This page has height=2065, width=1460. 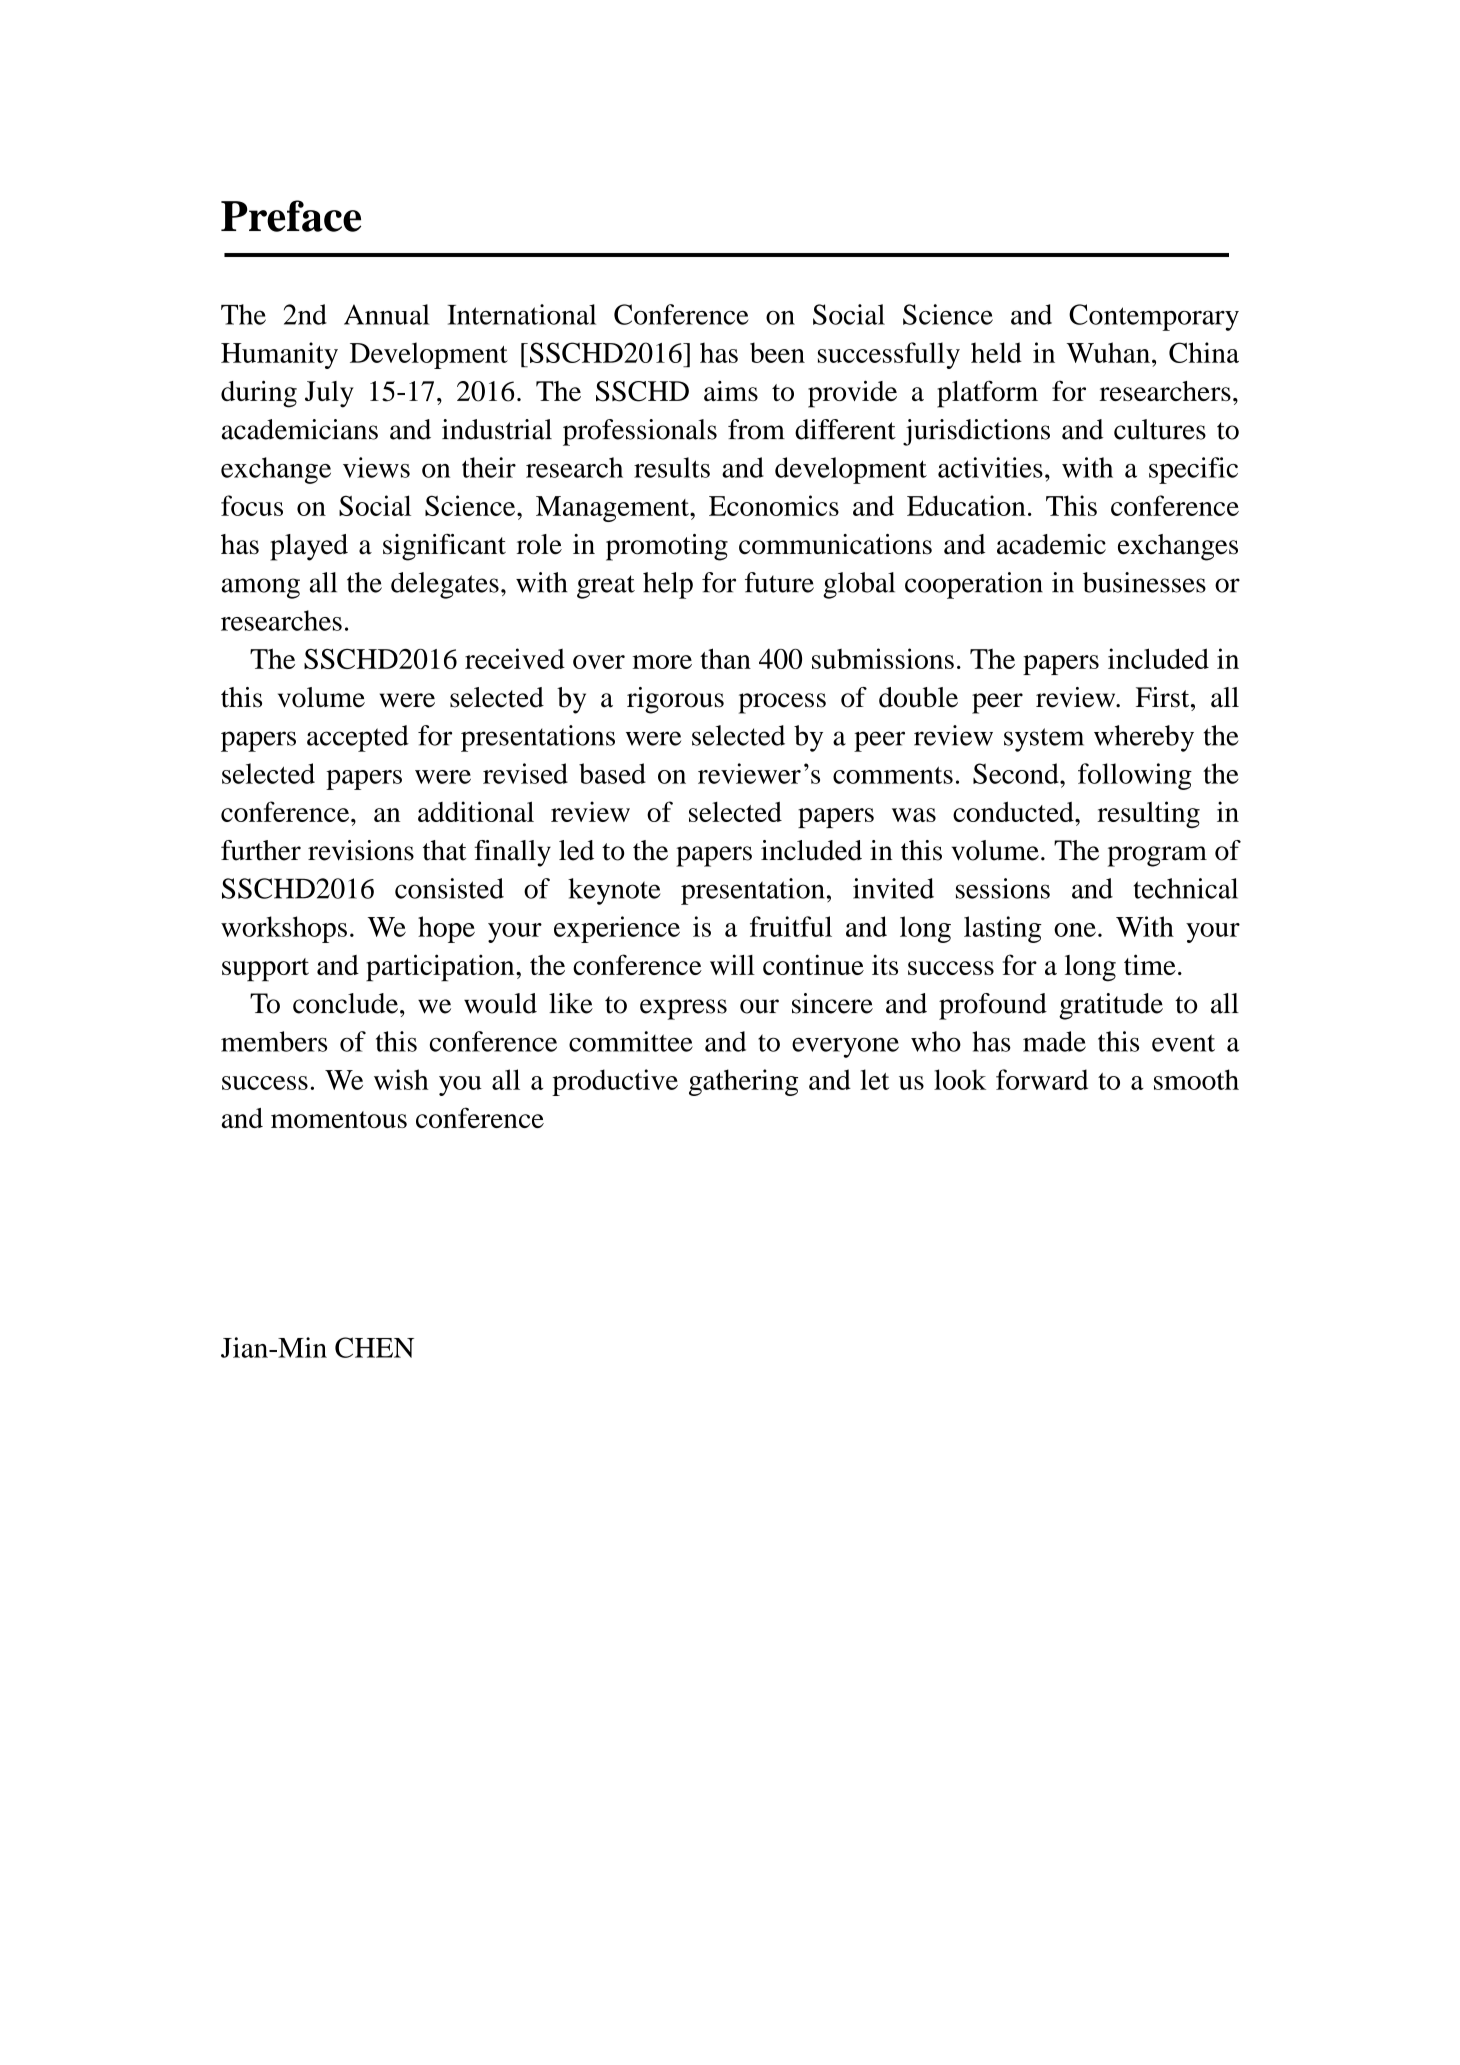 I want to click on forward, so click(x=1042, y=1079).
